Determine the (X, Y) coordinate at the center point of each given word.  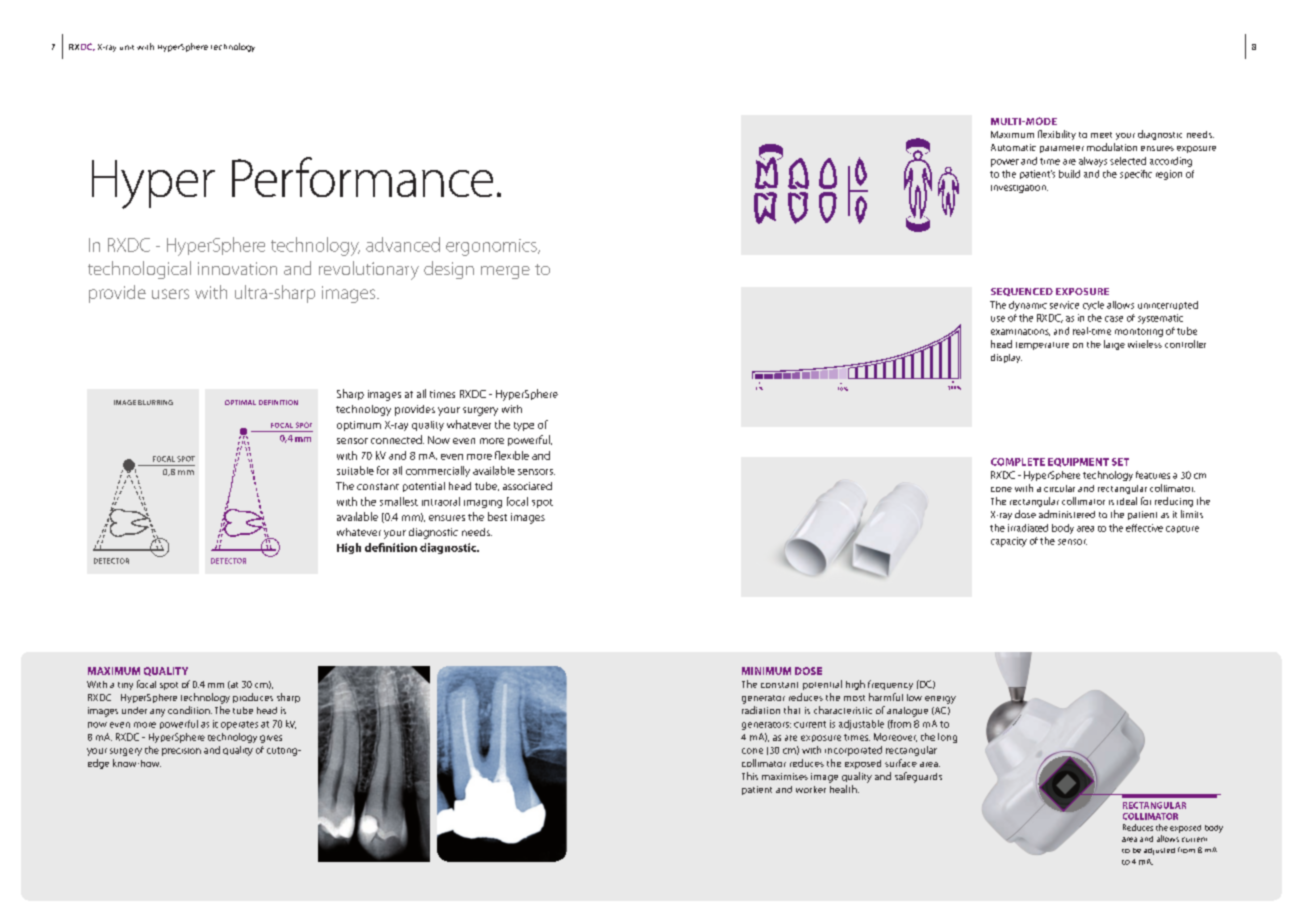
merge (505, 272)
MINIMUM (766, 671)
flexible (512, 455)
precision (181, 752)
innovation (237, 268)
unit (127, 47)
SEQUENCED (1022, 292)
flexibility (1057, 135)
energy (940, 700)
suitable (355, 470)
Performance (362, 177)
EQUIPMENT (1078, 462)
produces (253, 698)
